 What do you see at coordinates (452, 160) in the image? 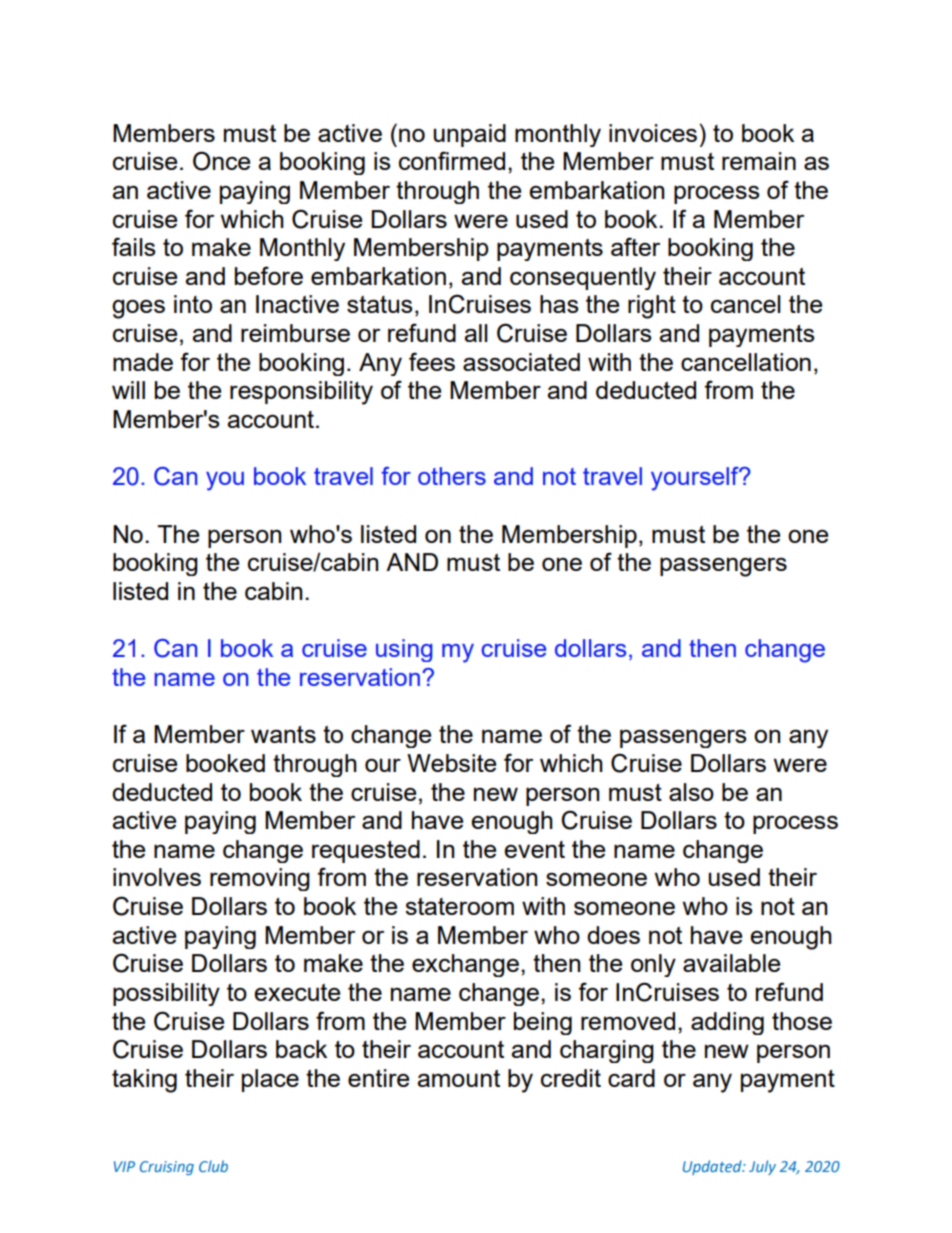
I see `confirmed` at bounding box center [452, 160].
